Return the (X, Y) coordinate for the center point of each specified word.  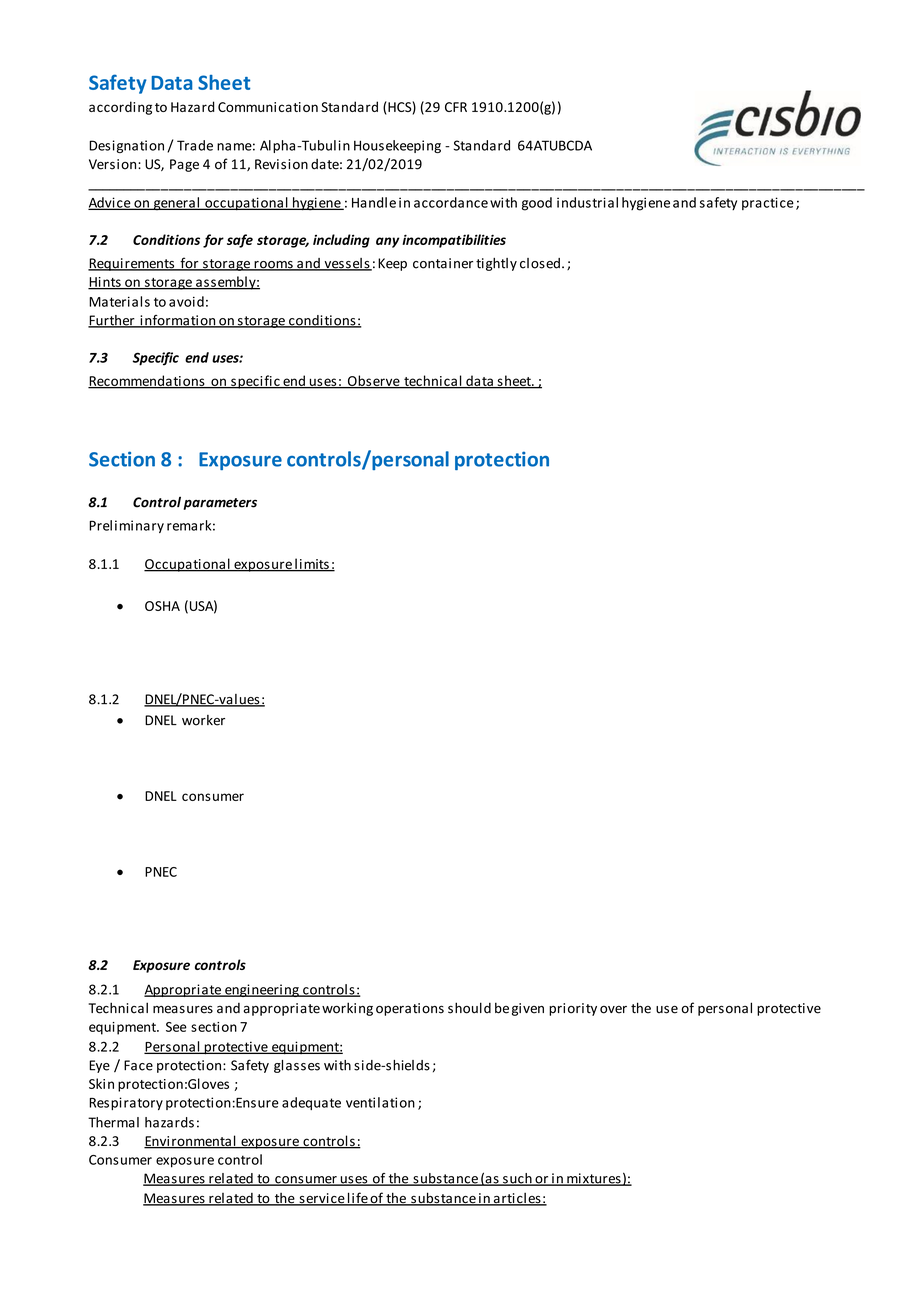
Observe (373, 381)
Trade (195, 145)
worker (203, 720)
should (469, 1008)
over (613, 1010)
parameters (220, 504)
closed (540, 263)
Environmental (191, 1142)
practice (768, 203)
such (517, 1179)
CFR (456, 107)
